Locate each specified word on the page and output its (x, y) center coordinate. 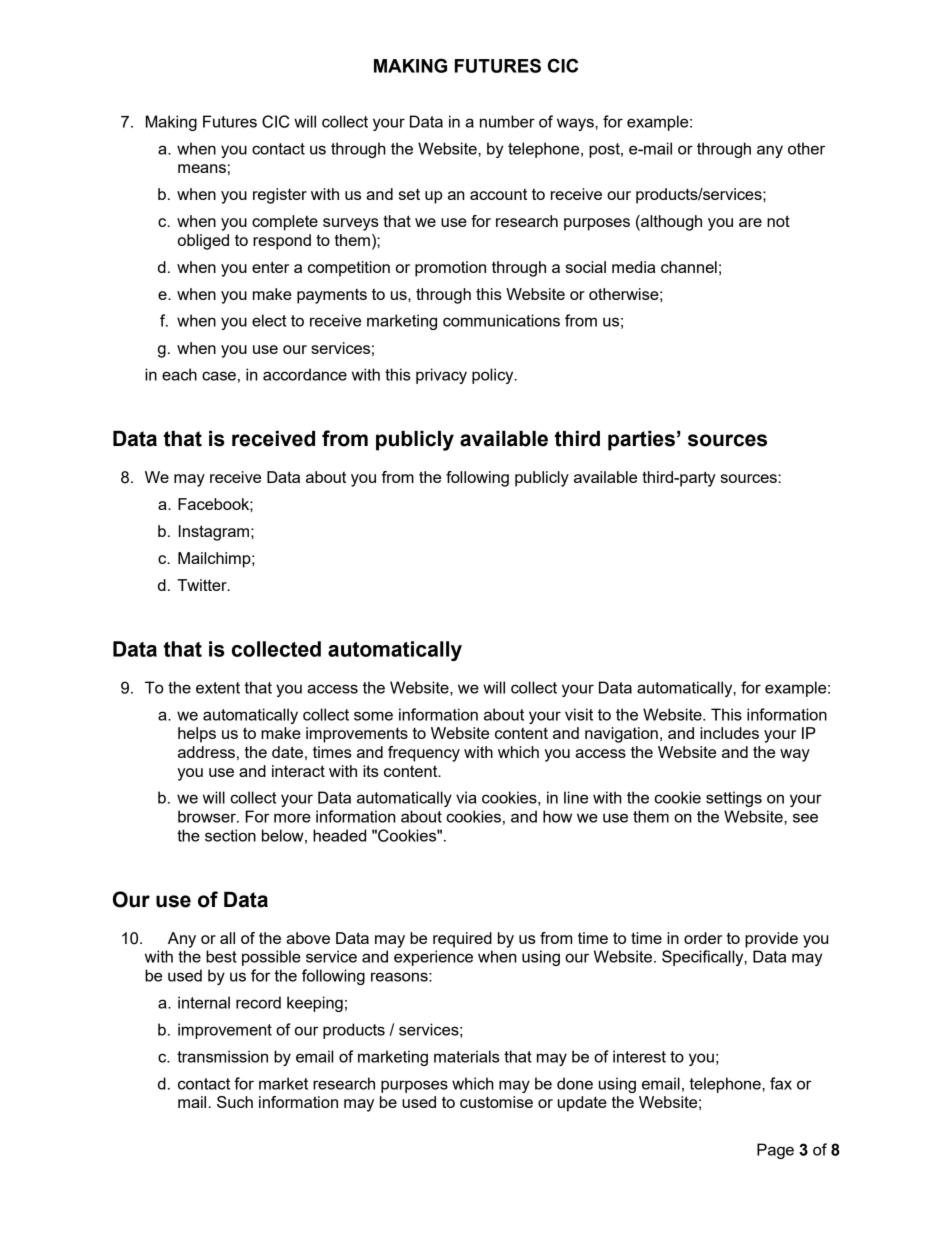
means (202, 168)
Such (235, 1102)
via (466, 797)
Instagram (214, 533)
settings (734, 799)
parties (641, 441)
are (750, 222)
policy (494, 376)
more (292, 818)
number (507, 121)
